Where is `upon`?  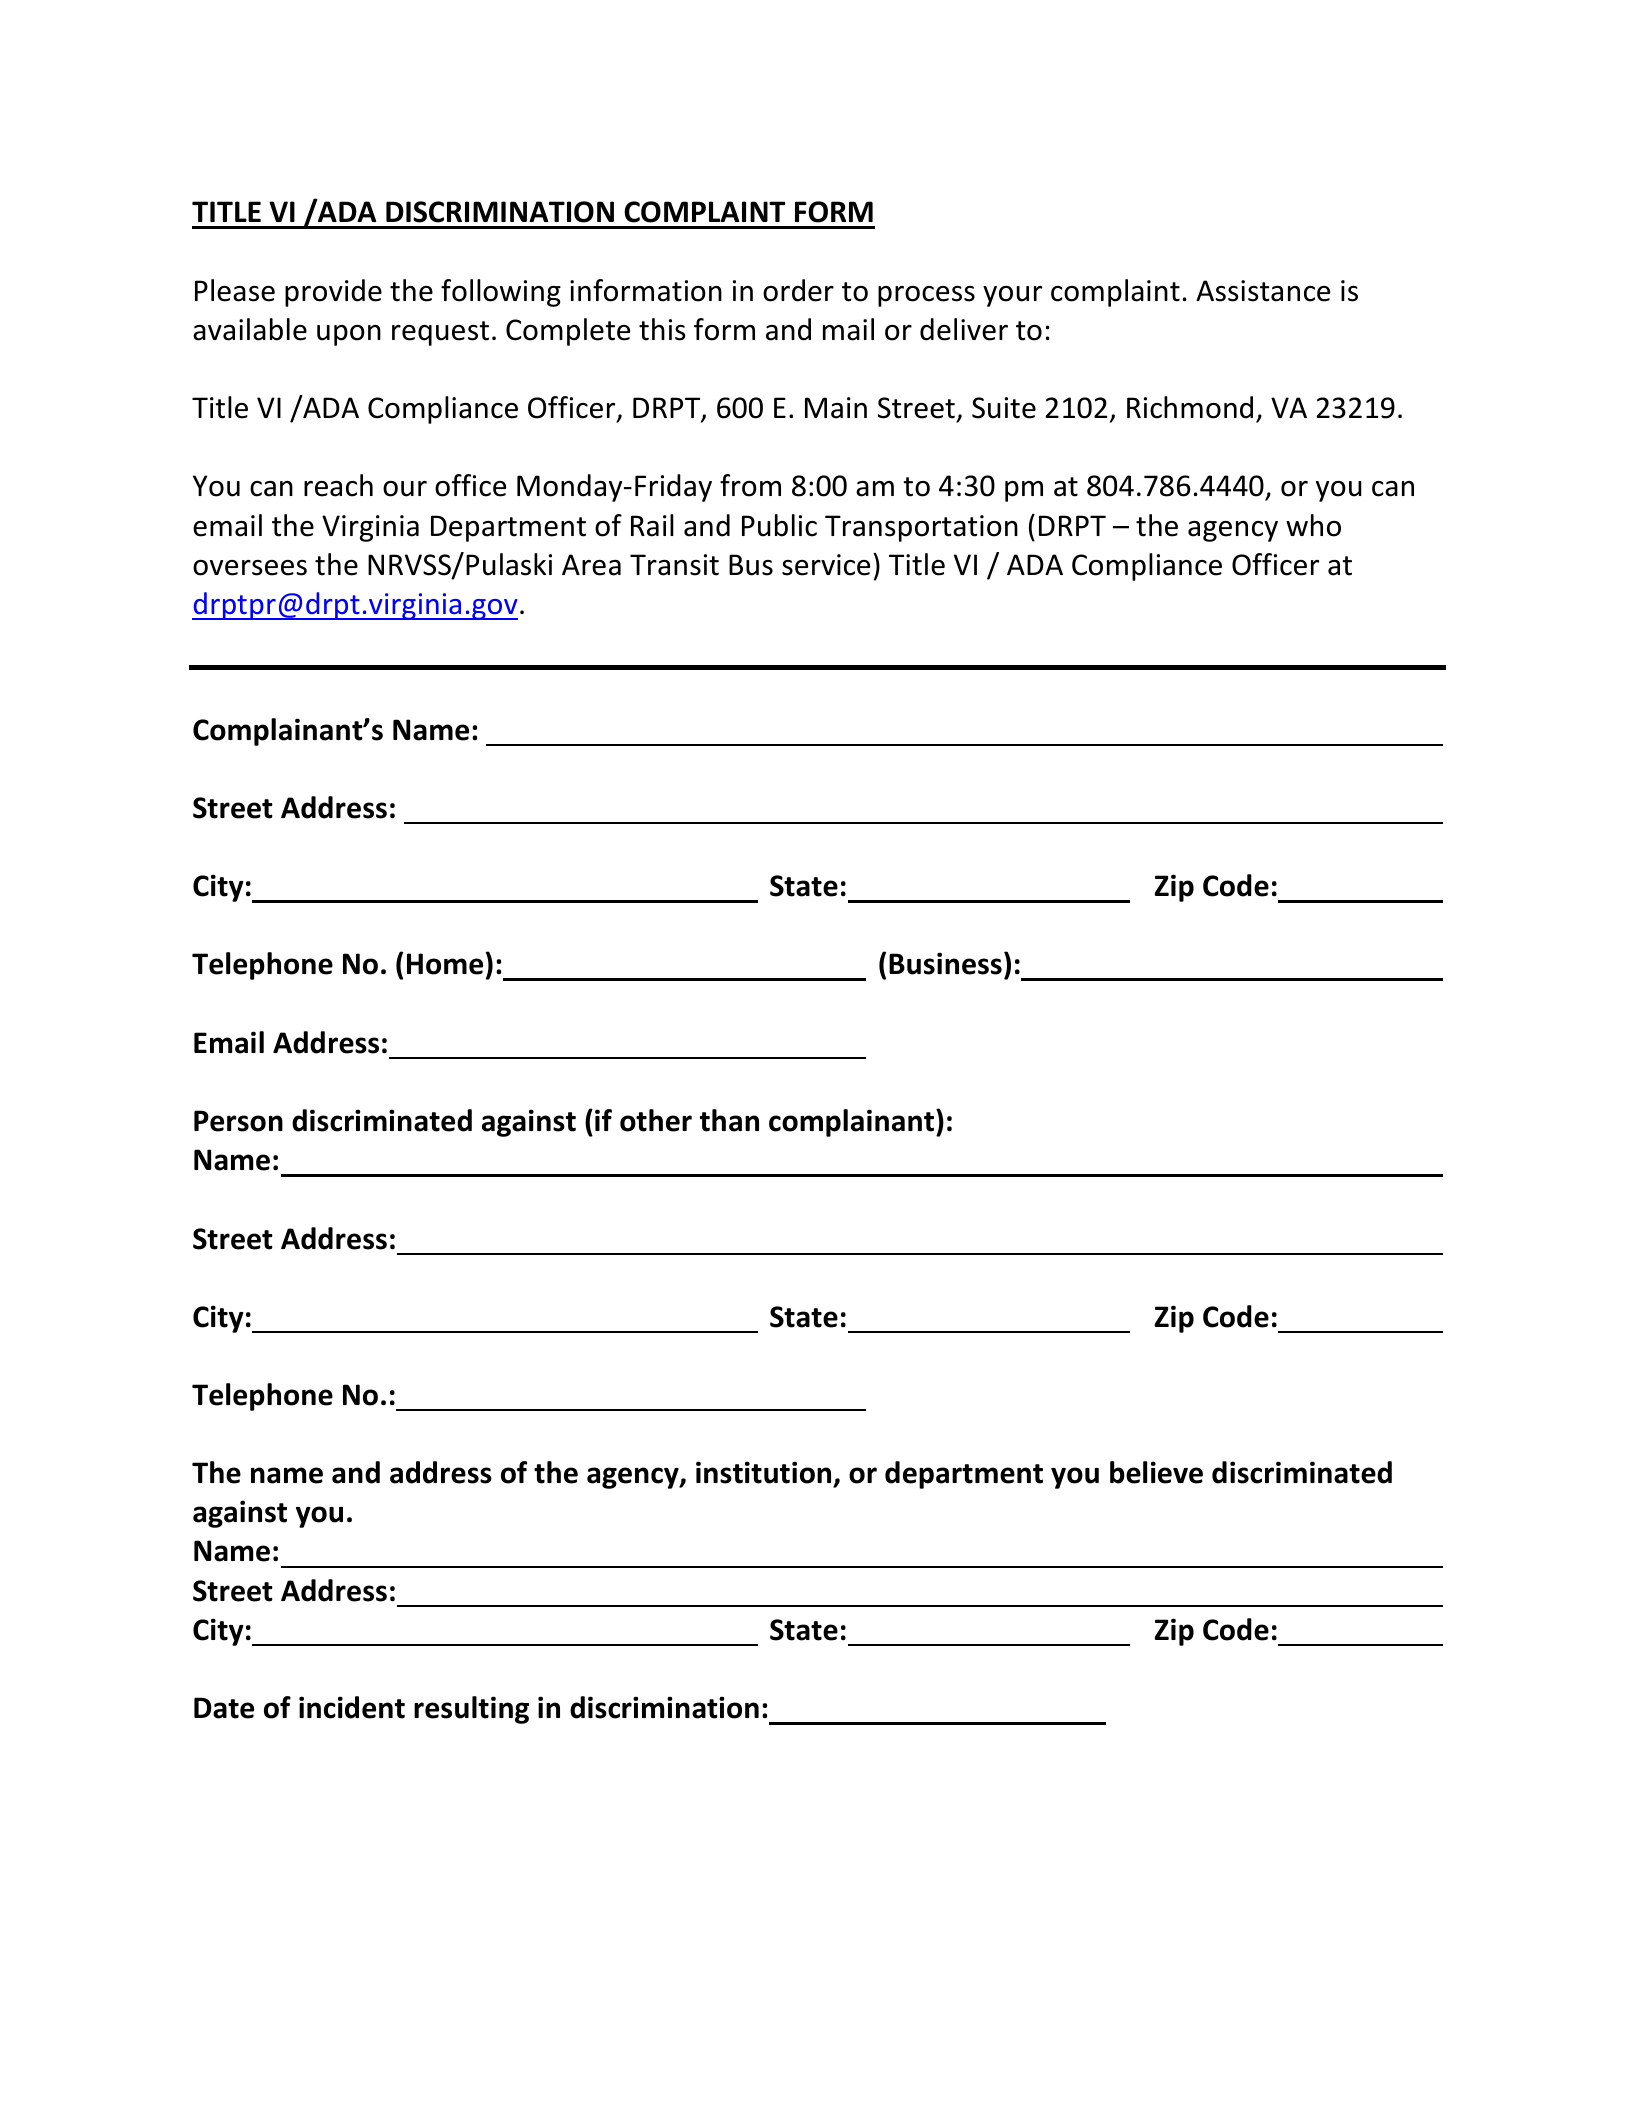
upon is located at coordinates (349, 335).
